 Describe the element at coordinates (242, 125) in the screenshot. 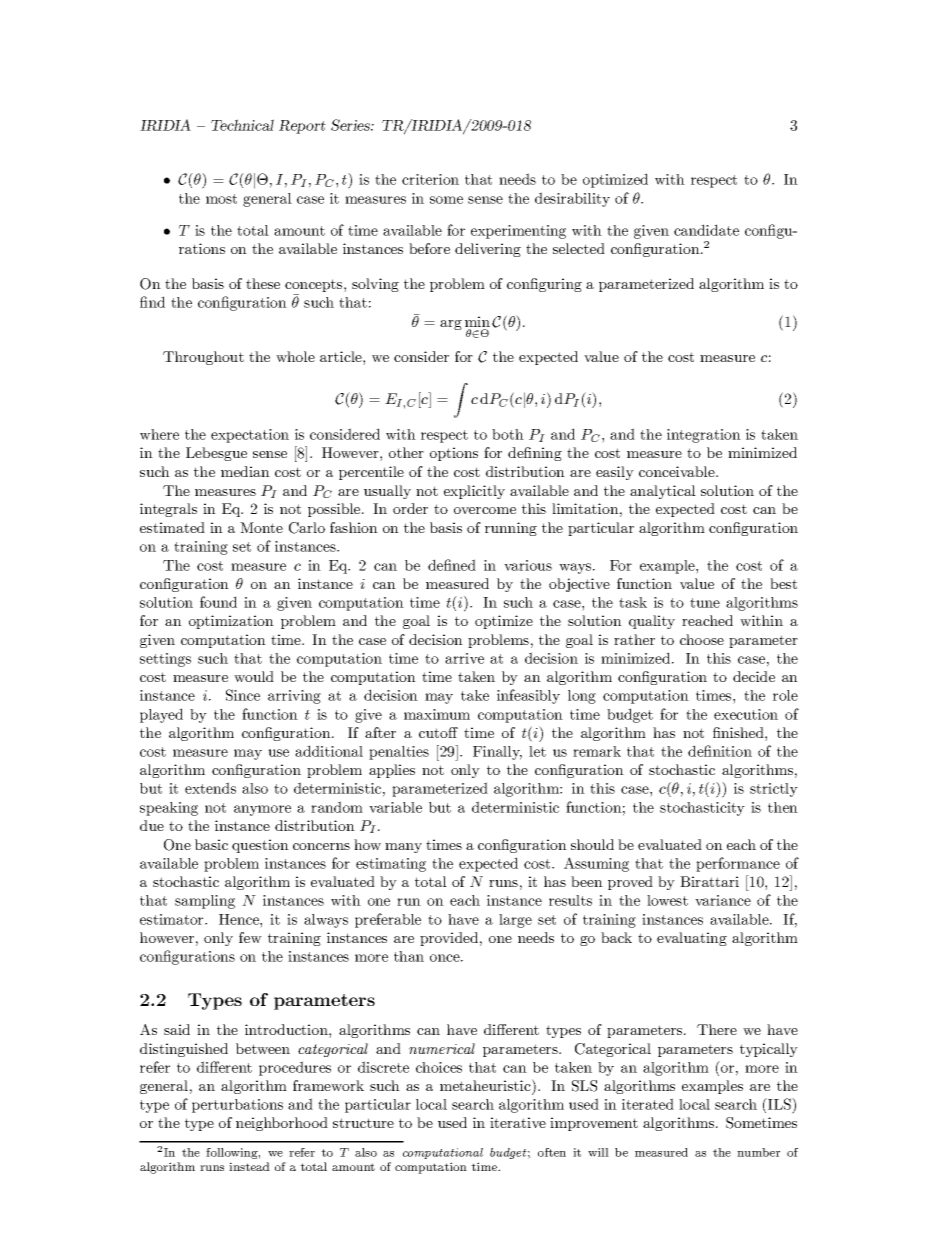

I see `Technical` at that location.
